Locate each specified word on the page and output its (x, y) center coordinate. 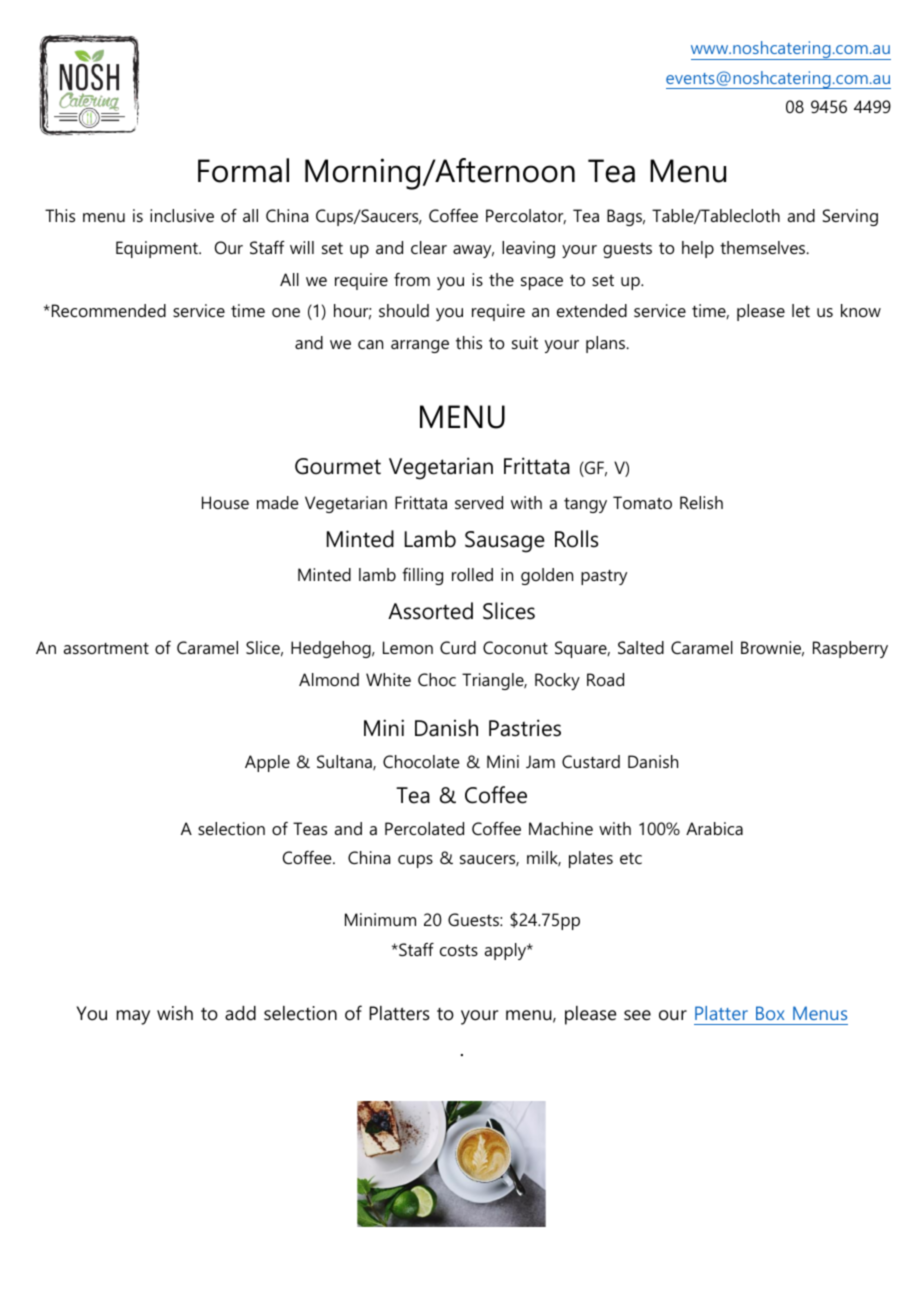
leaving (528, 249)
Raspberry (850, 649)
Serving (850, 217)
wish (175, 1013)
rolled (472, 574)
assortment (106, 648)
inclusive (182, 215)
